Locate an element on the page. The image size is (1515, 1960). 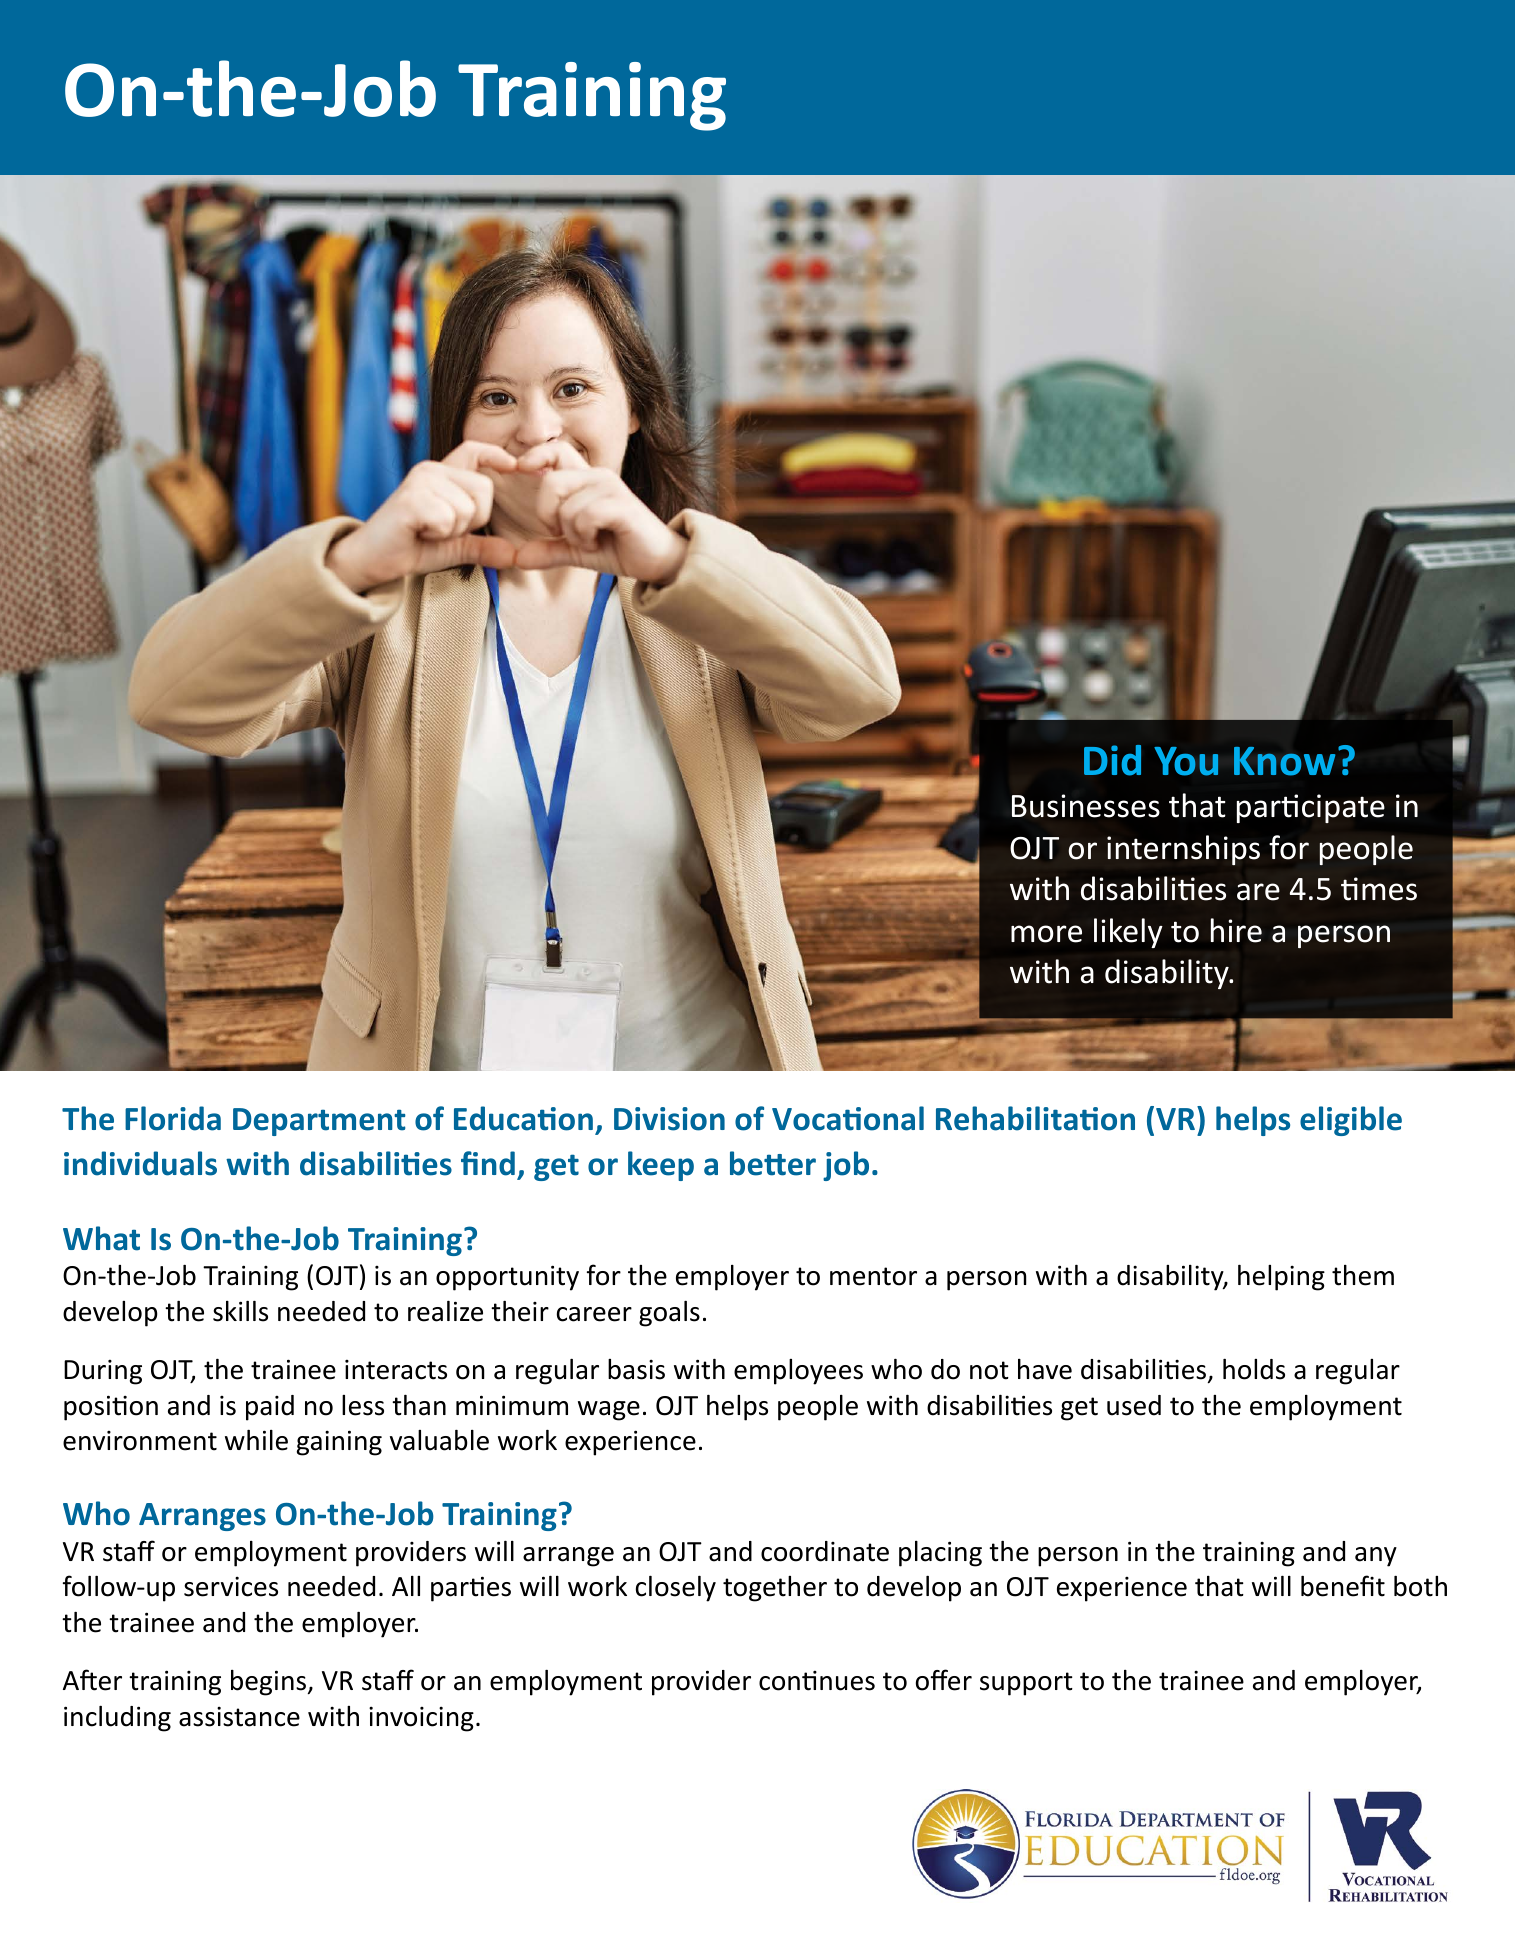
Florida is located at coordinates (173, 1118).
